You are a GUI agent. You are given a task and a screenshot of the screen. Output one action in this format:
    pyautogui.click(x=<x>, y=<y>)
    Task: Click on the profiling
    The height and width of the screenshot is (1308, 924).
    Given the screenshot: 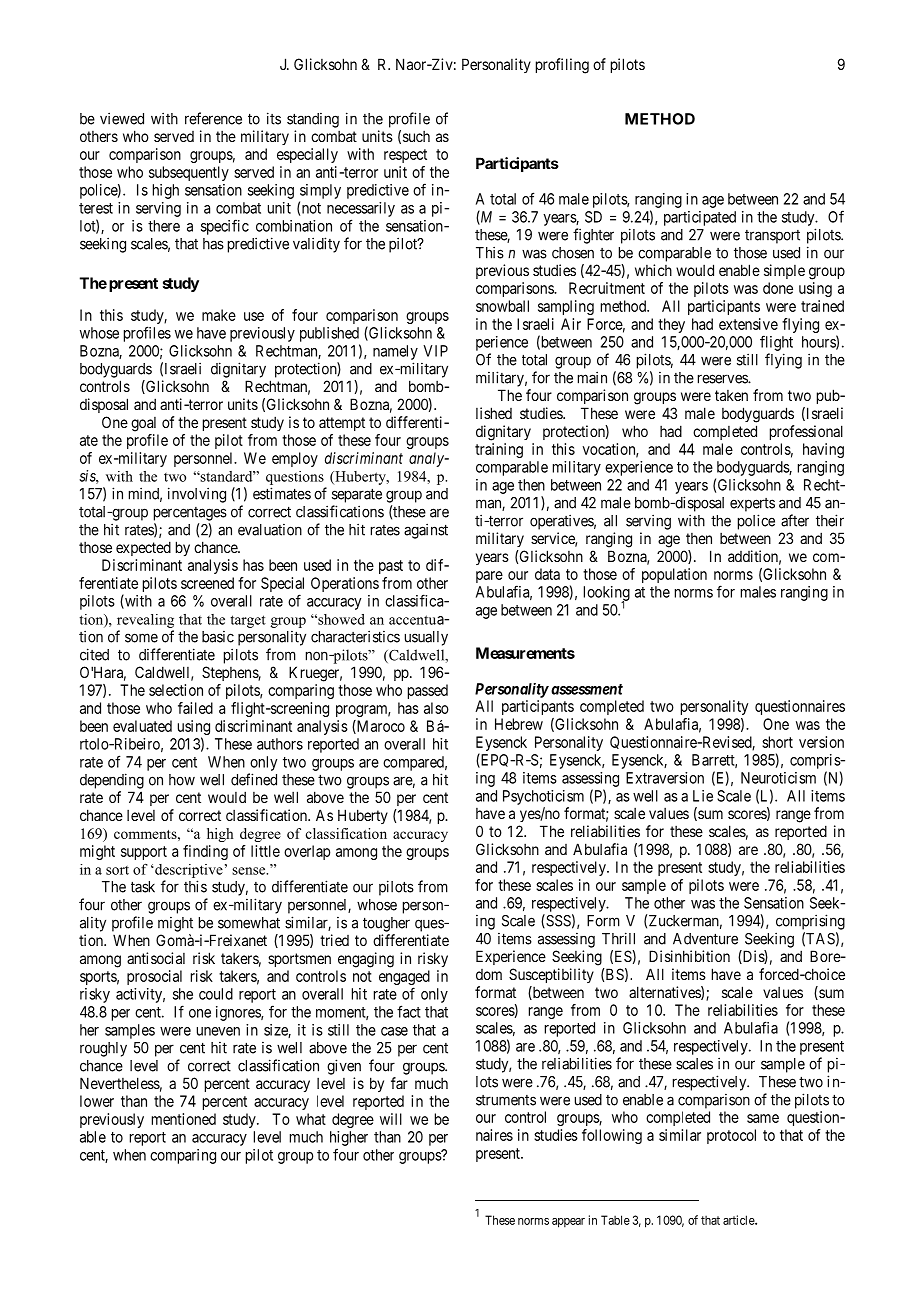 What is the action you would take?
    pyautogui.click(x=562, y=66)
